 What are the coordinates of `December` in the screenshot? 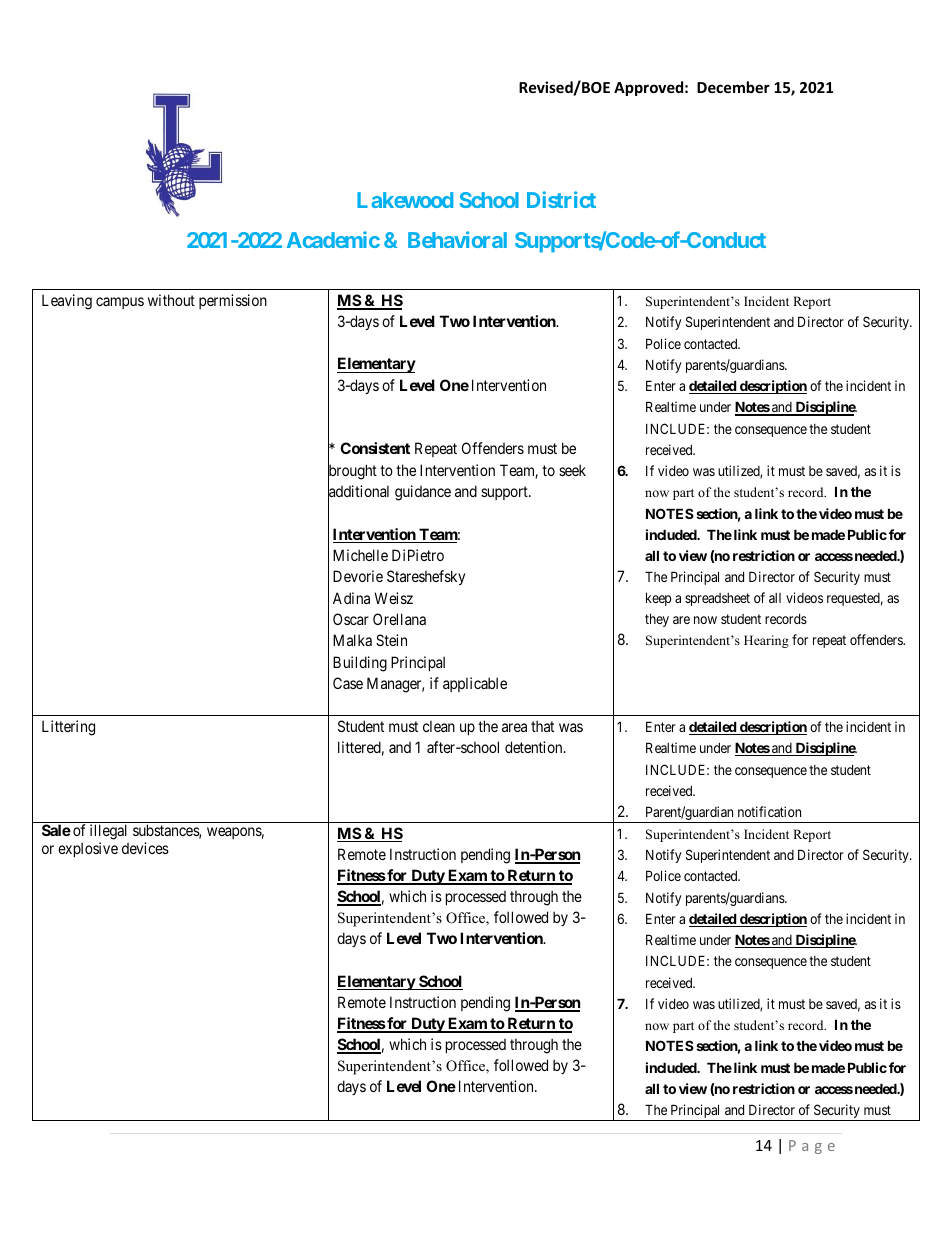 It's located at (733, 87).
